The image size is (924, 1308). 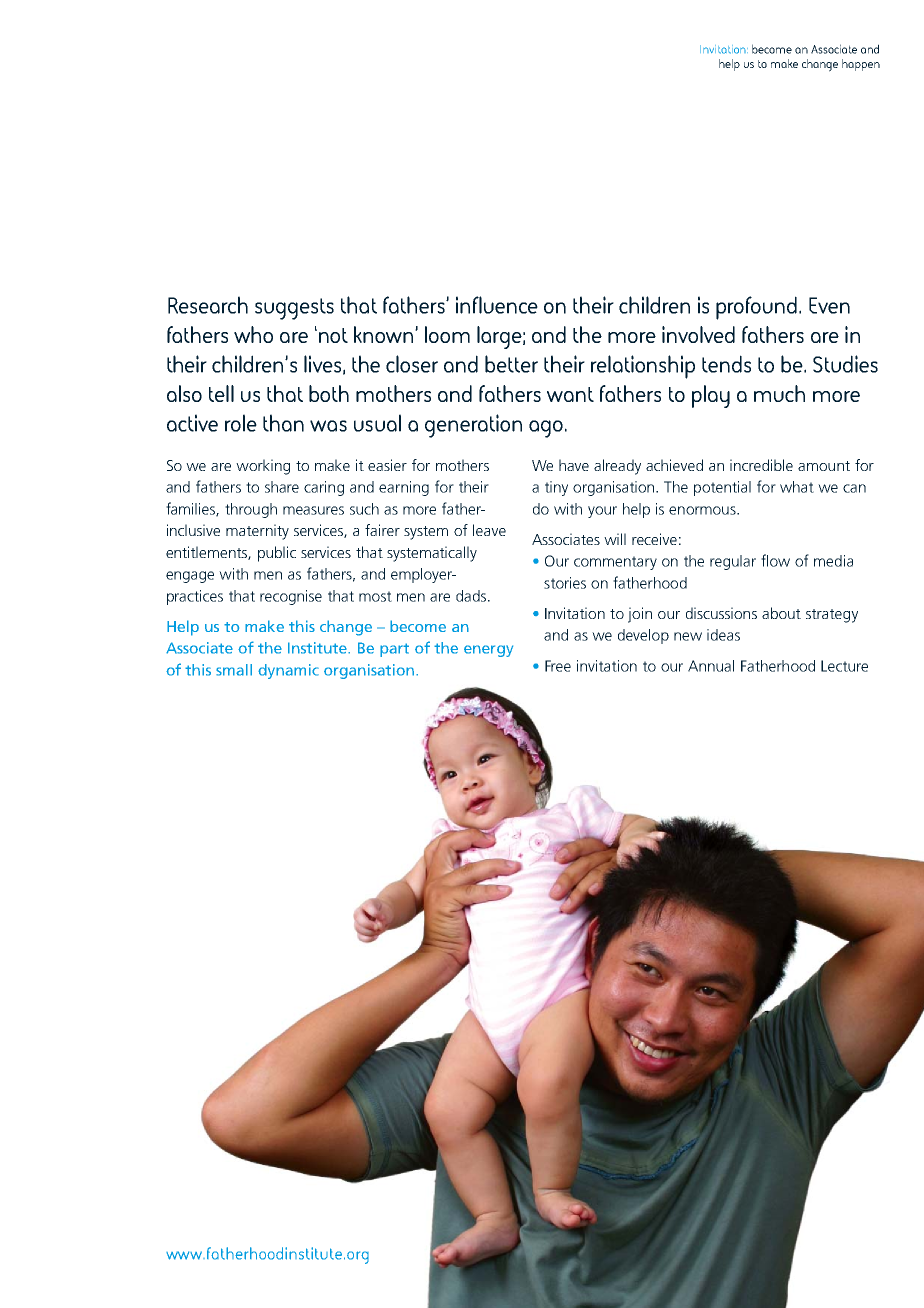 What do you see at coordinates (861, 65) in the page?
I see `happen` at bounding box center [861, 65].
